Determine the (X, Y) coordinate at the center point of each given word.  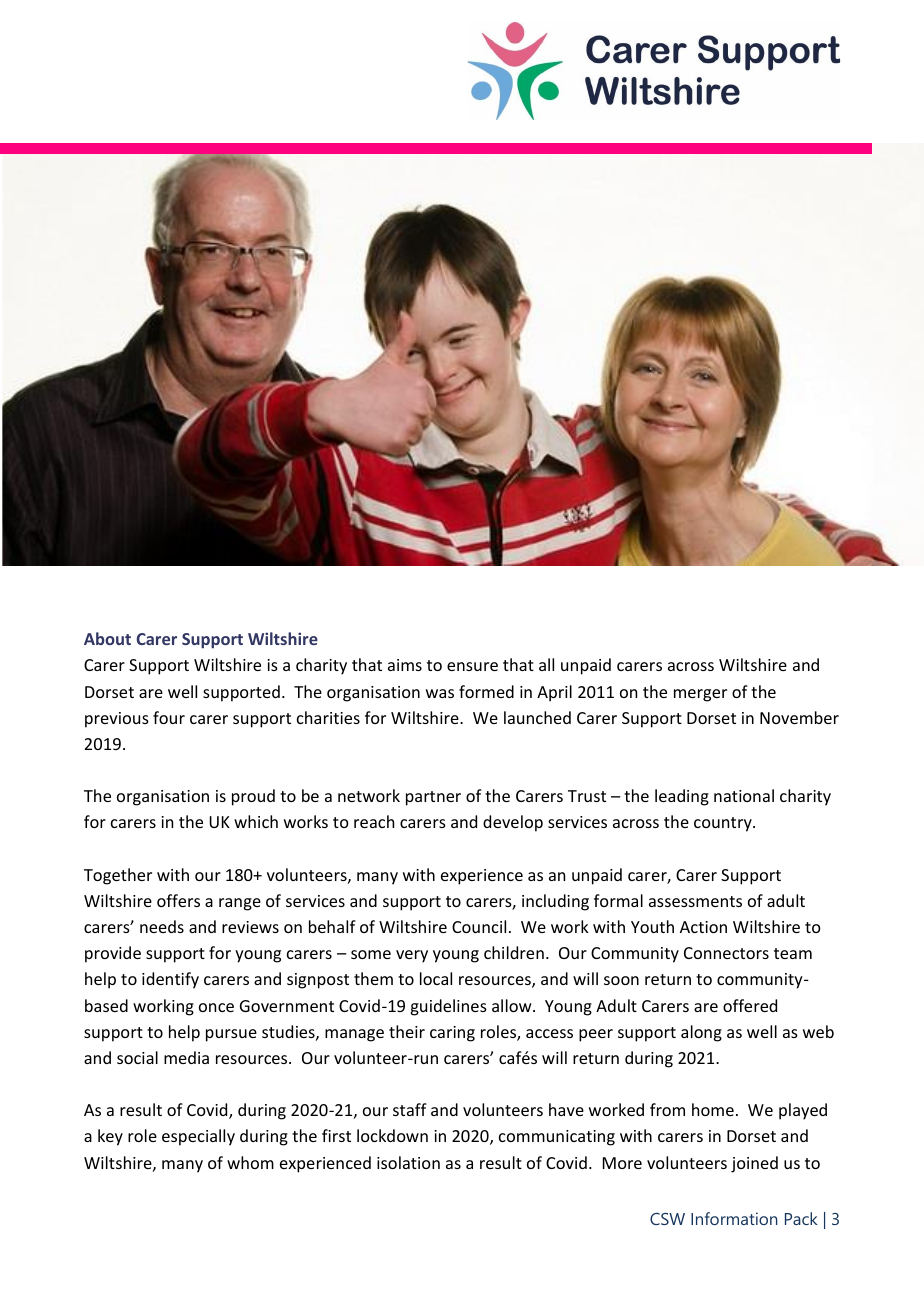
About (107, 638)
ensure (472, 666)
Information (734, 1218)
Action (703, 927)
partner (433, 798)
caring (452, 1034)
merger (700, 695)
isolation (408, 1162)
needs (162, 926)
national (744, 795)
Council (479, 926)
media (186, 1057)
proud (253, 797)
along (701, 1033)
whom (250, 1162)
